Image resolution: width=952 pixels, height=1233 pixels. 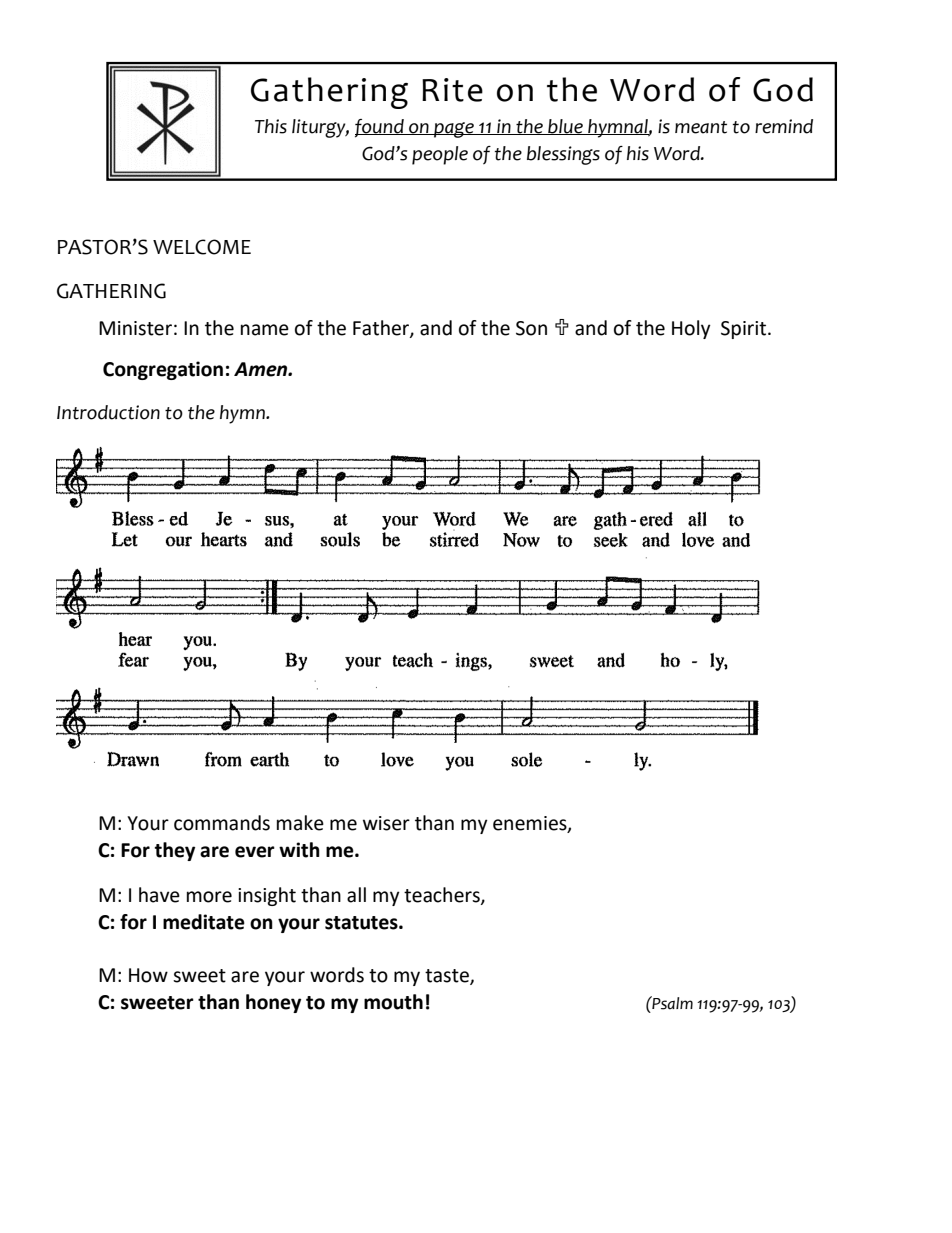 I want to click on This, so click(x=271, y=126).
